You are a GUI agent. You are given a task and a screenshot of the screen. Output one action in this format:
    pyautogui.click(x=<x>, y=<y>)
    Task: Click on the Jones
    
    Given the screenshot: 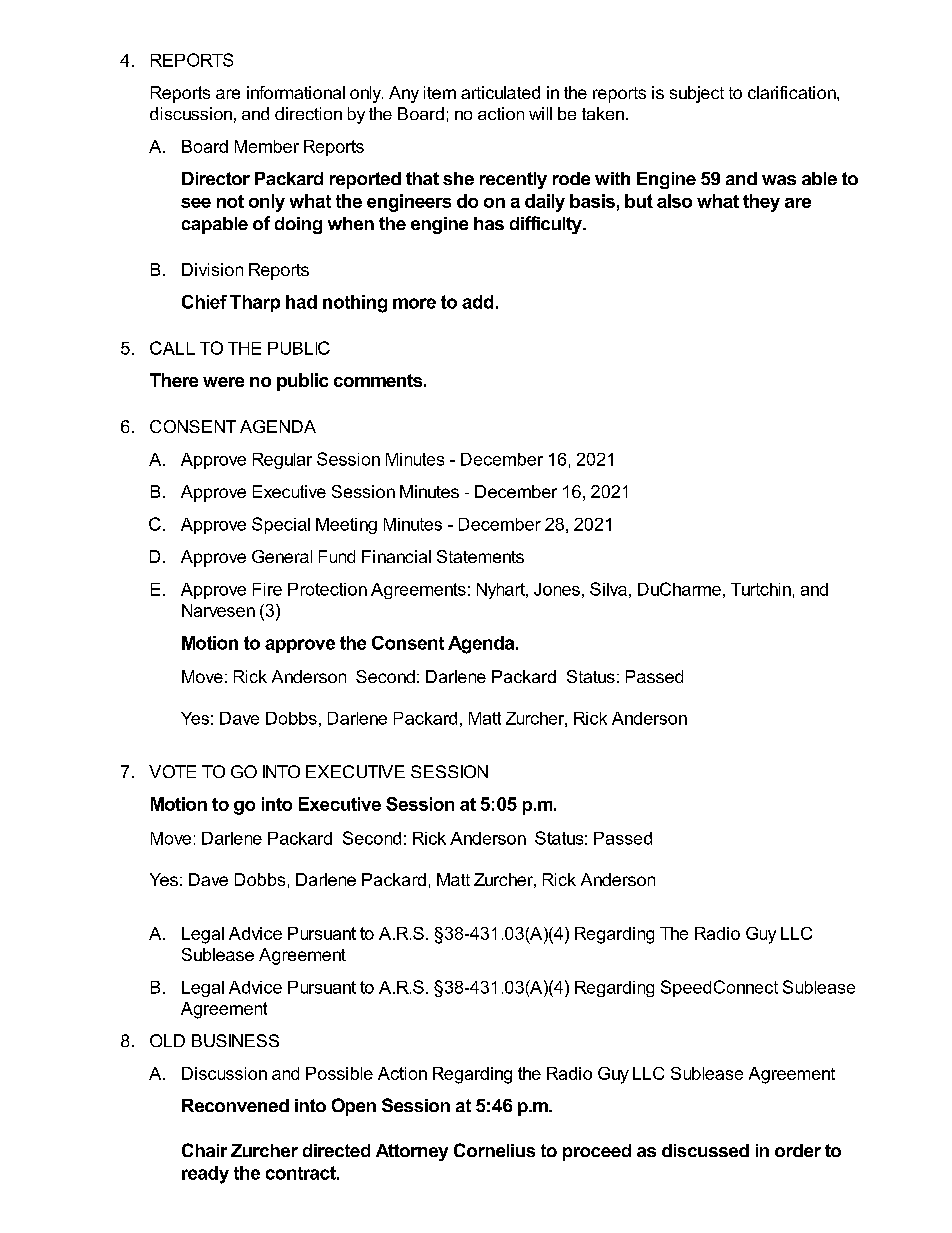 What is the action you would take?
    pyautogui.click(x=557, y=589)
